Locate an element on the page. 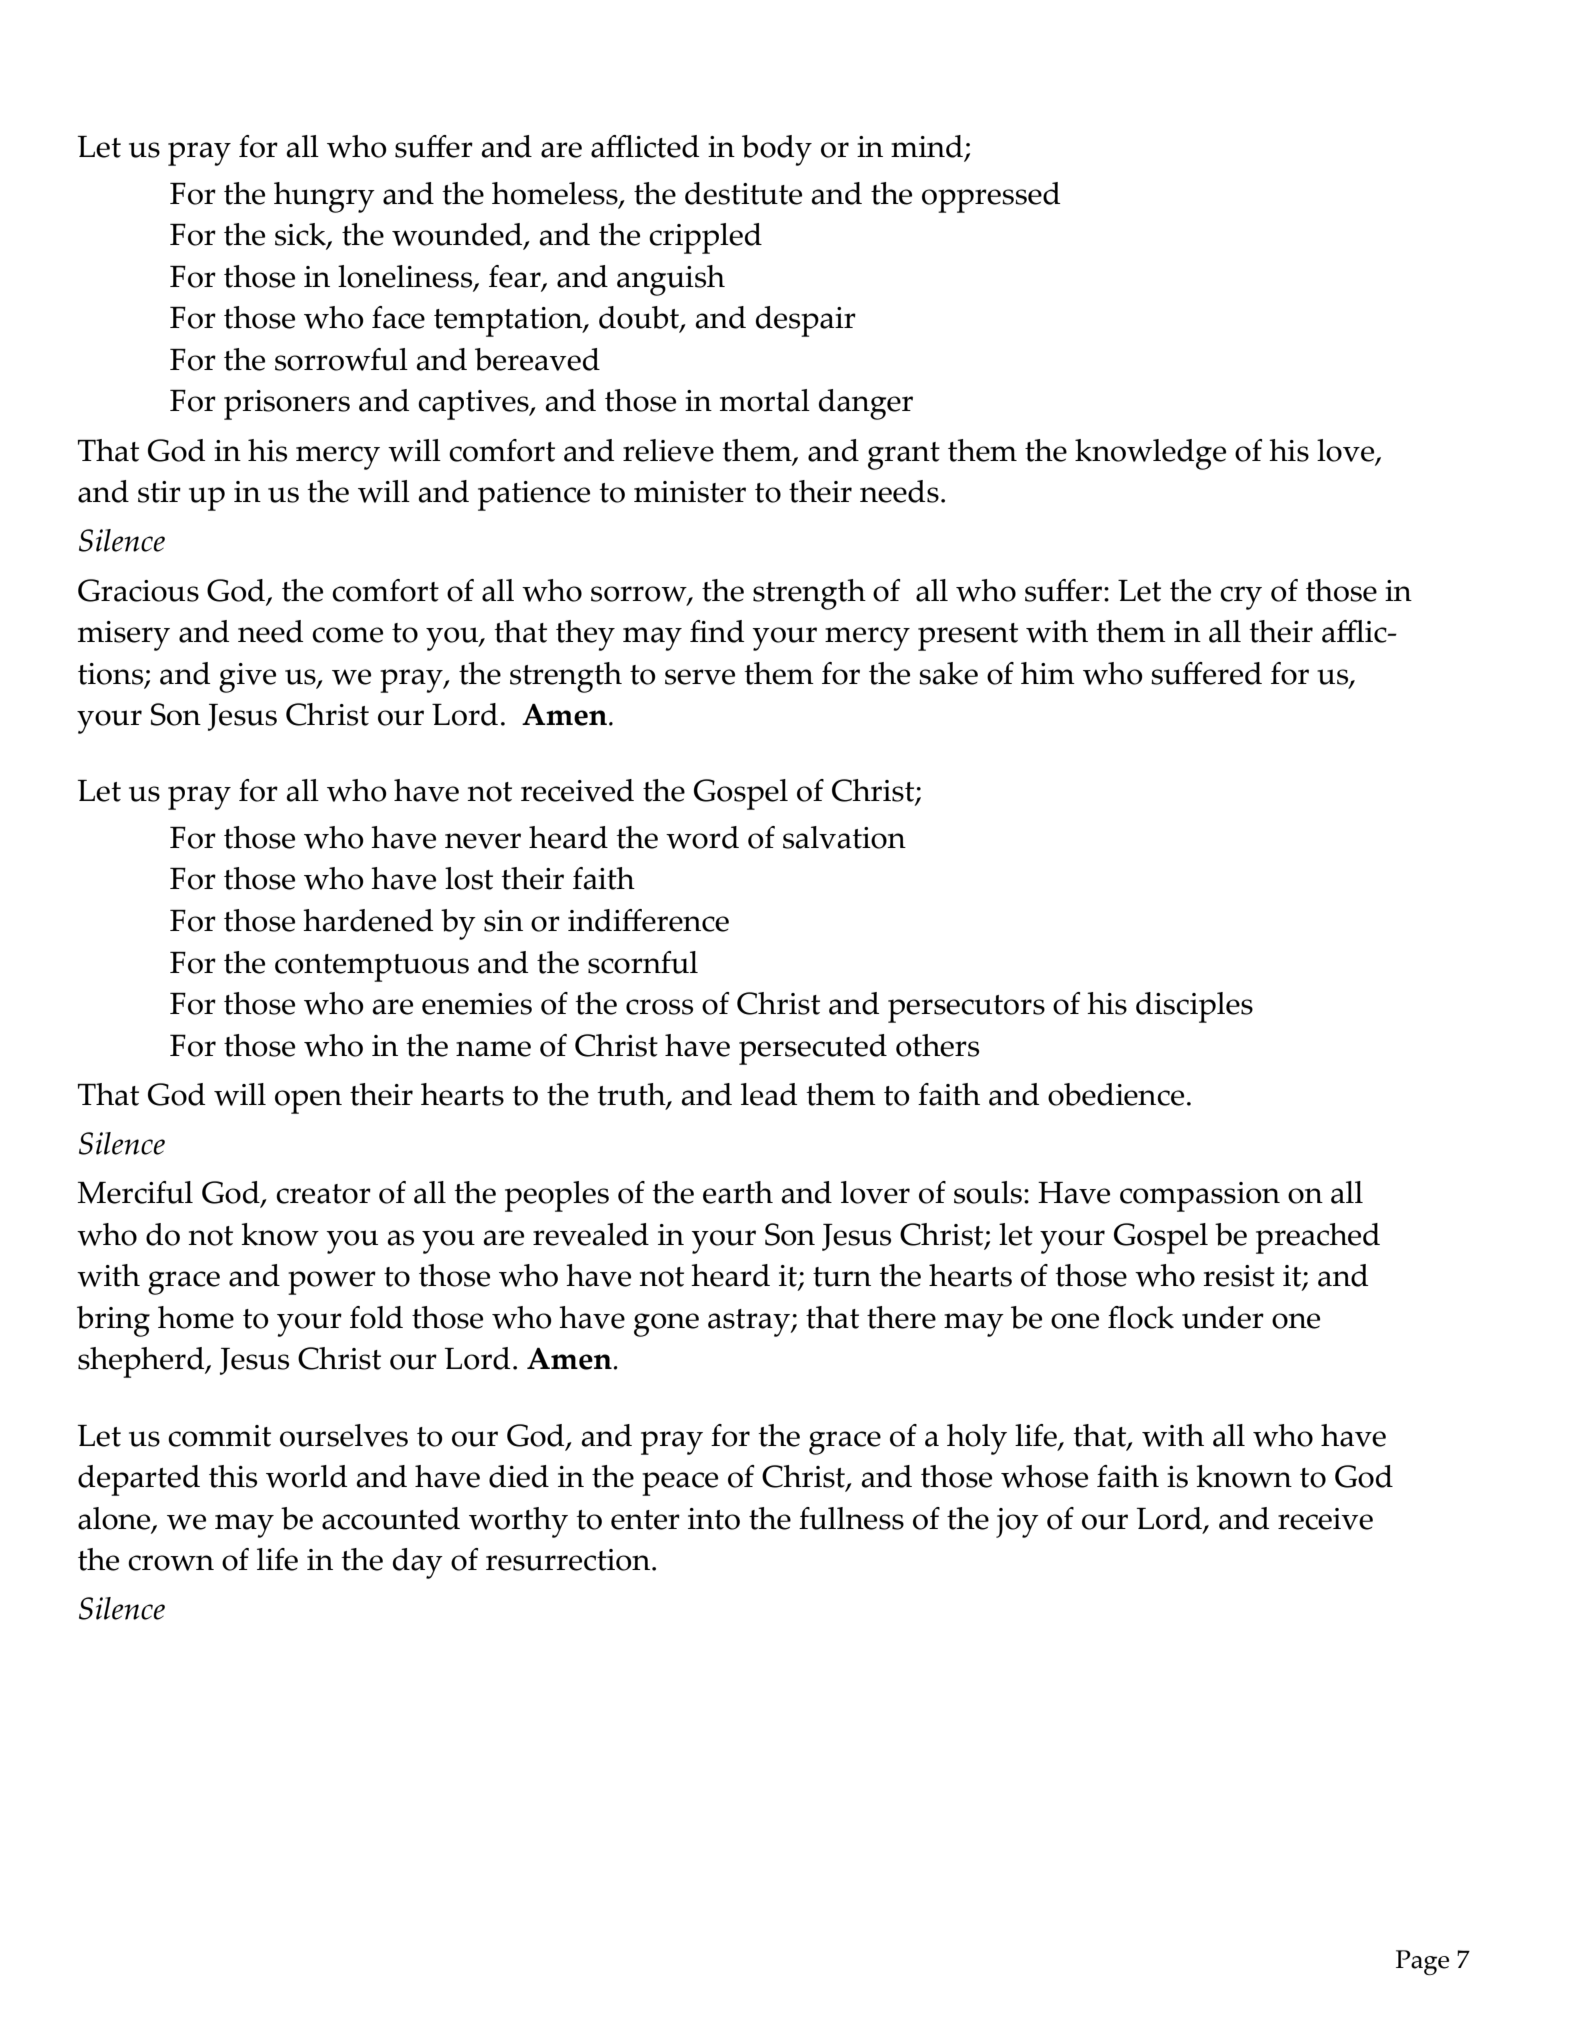 The width and height of the image is (1569, 2031). destitute is located at coordinates (743, 193).
